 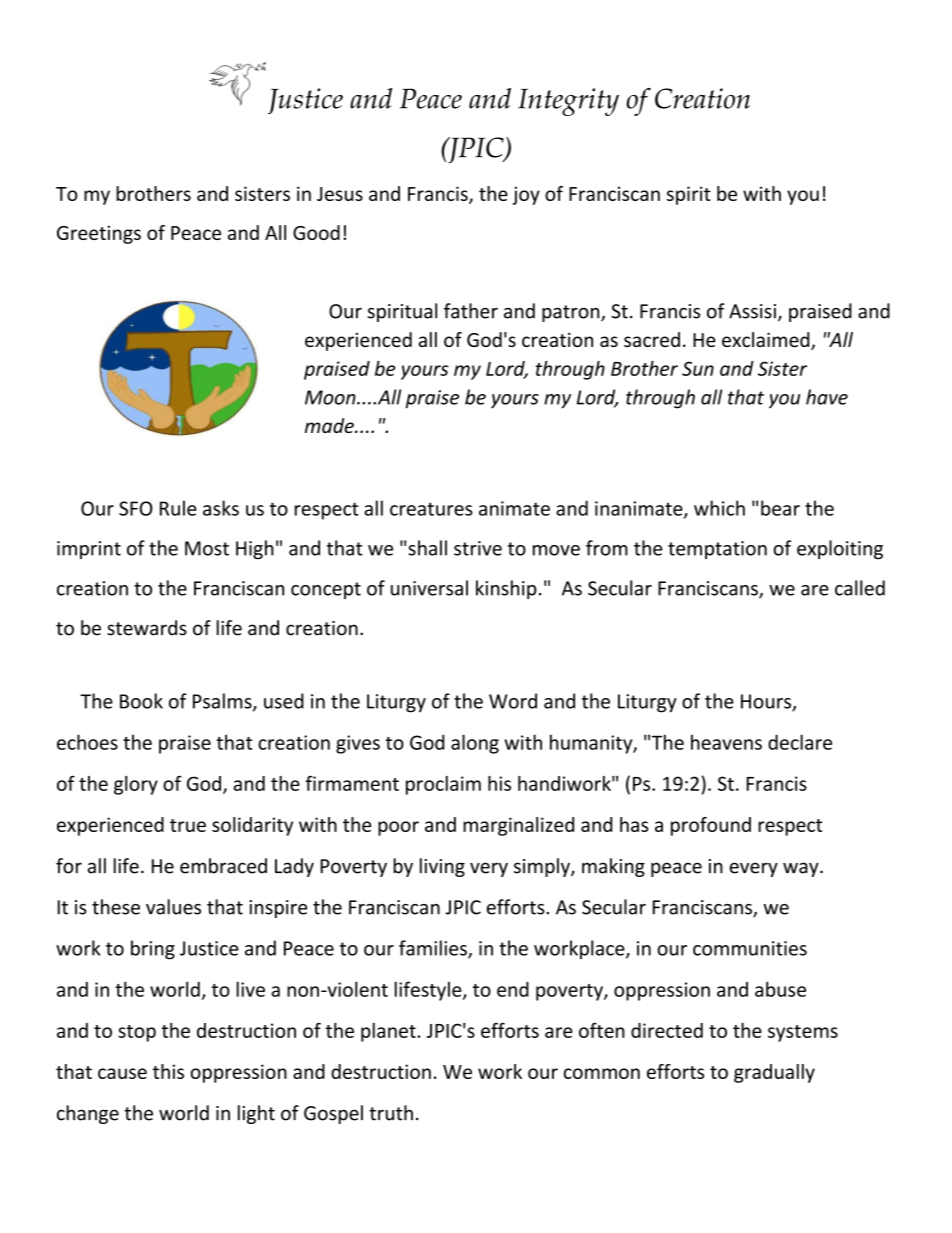 What do you see at coordinates (442, 867) in the page?
I see `living` at bounding box center [442, 867].
